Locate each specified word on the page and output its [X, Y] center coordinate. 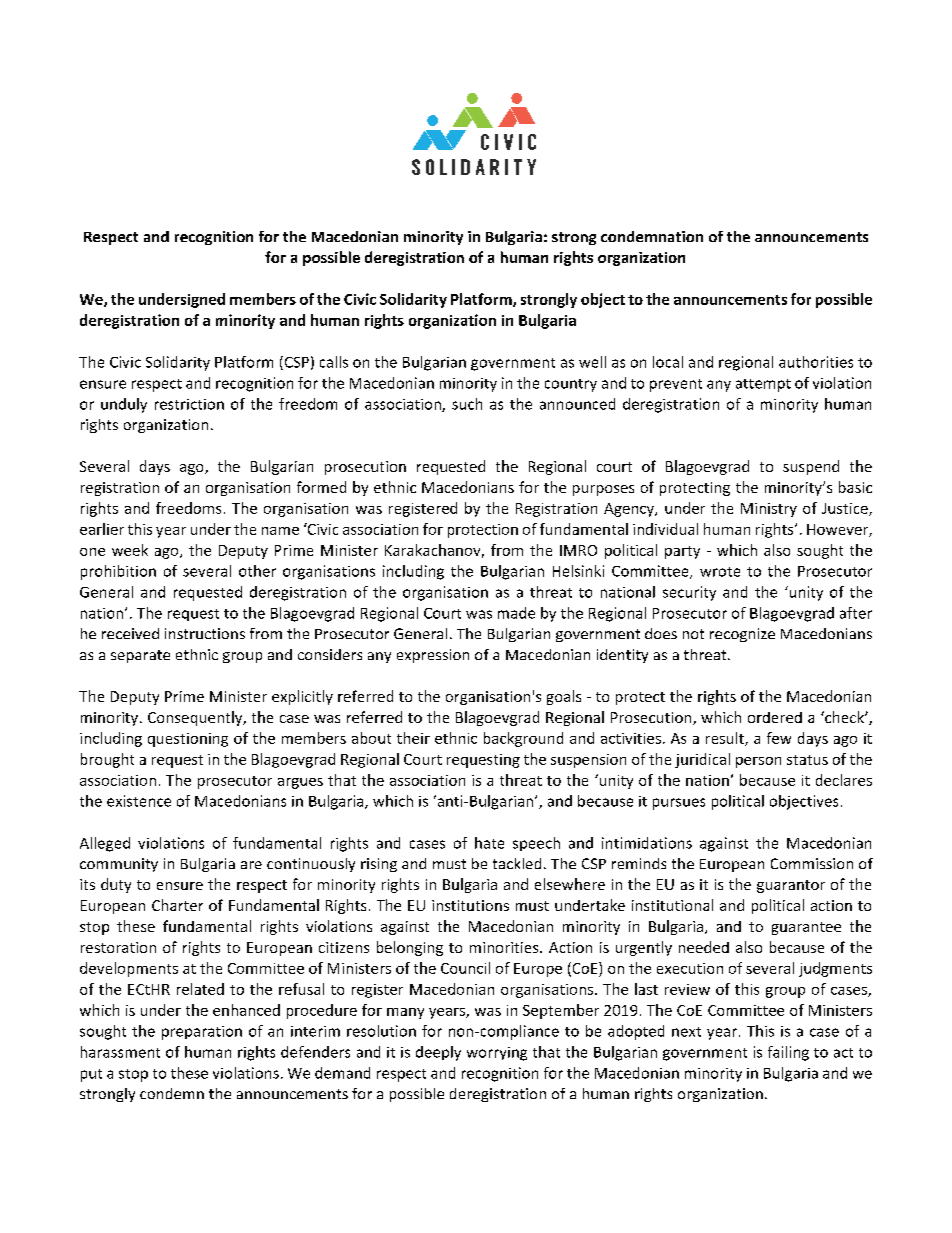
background [523, 739]
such [467, 404]
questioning [188, 740]
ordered [775, 717]
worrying [497, 1054]
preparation [202, 1033]
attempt [763, 385]
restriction [189, 404]
